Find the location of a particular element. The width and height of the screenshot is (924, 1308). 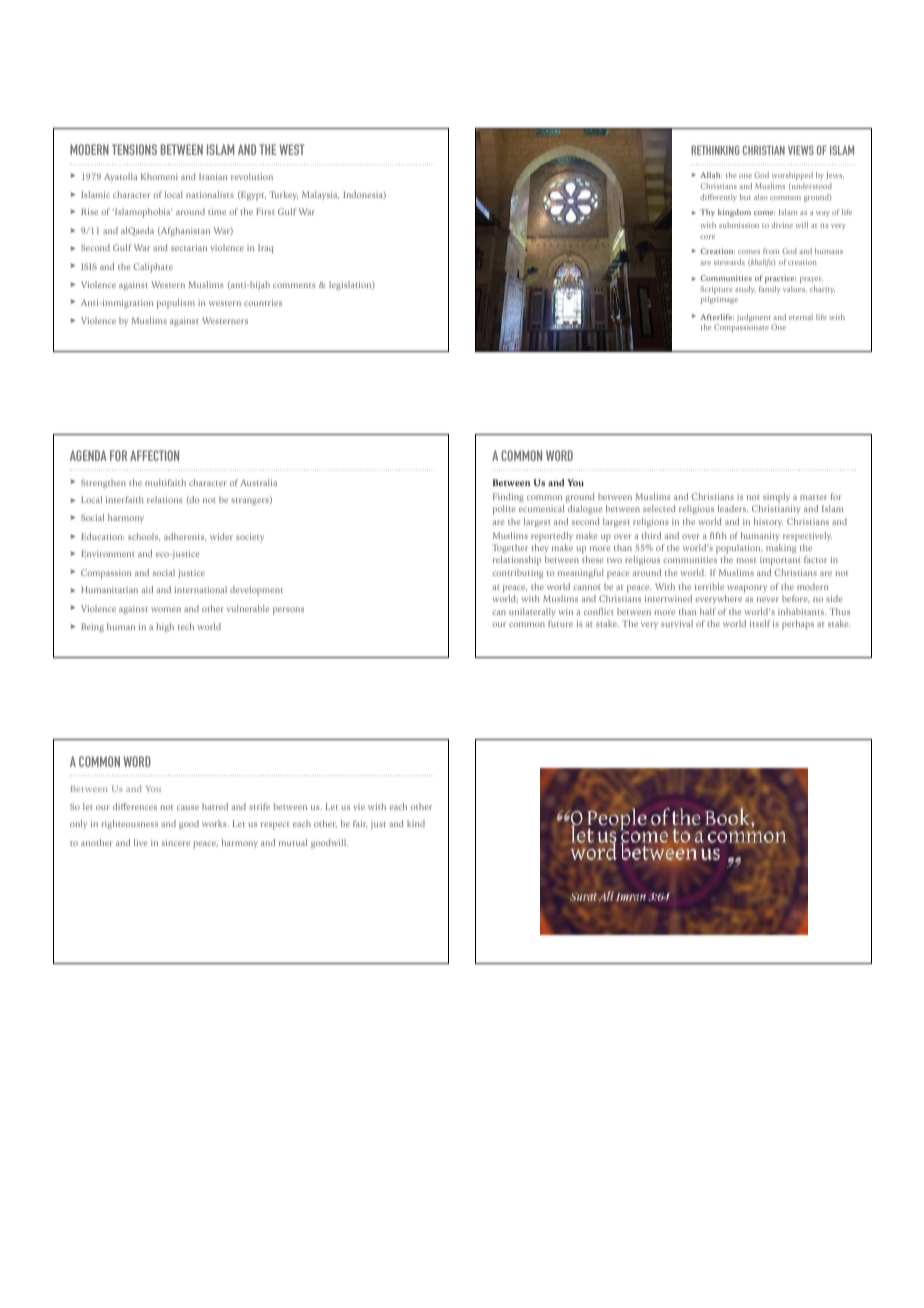

unilaterally is located at coordinates (532, 612).
